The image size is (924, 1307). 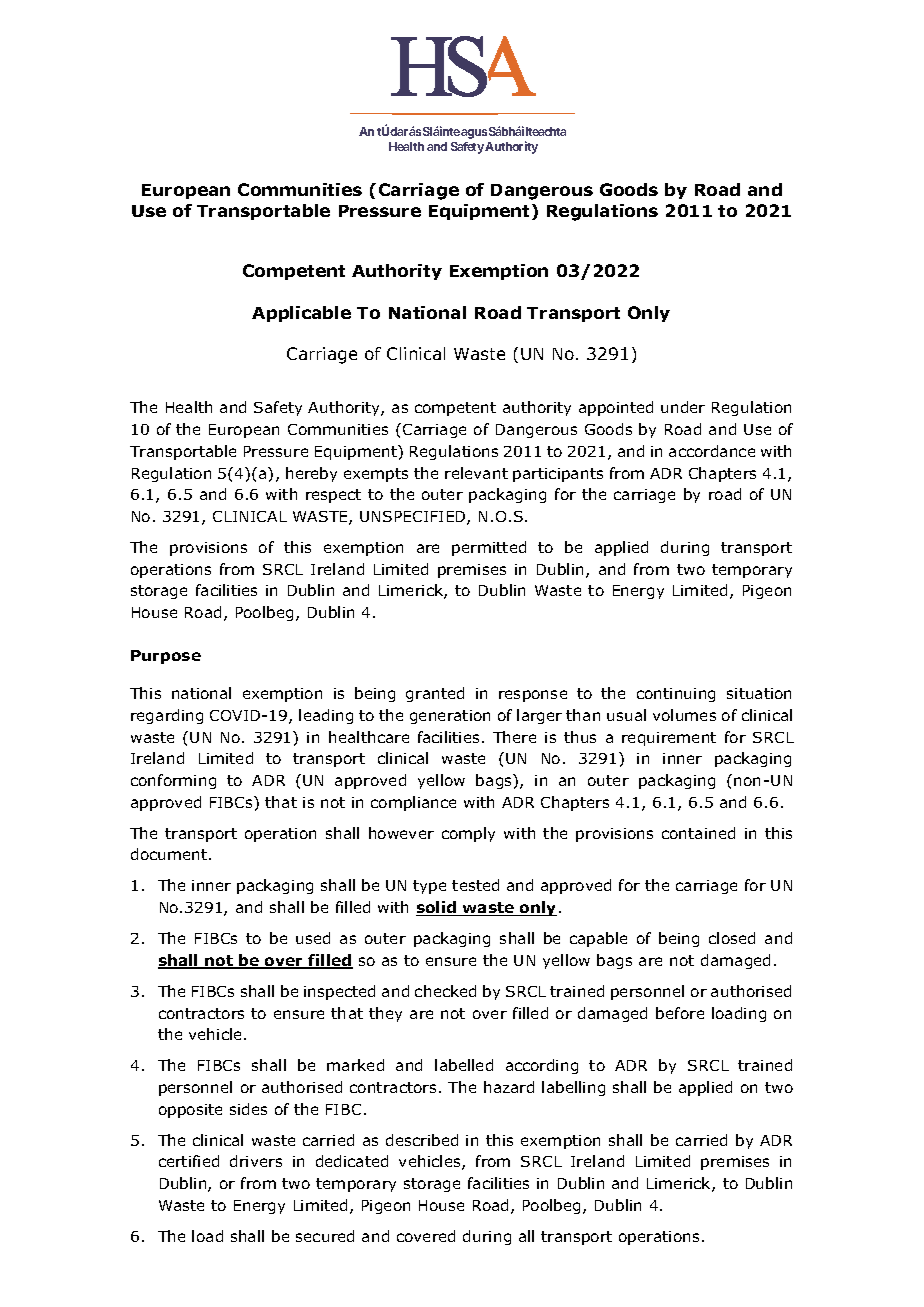 What do you see at coordinates (712, 451) in the image?
I see `accordance` at bounding box center [712, 451].
